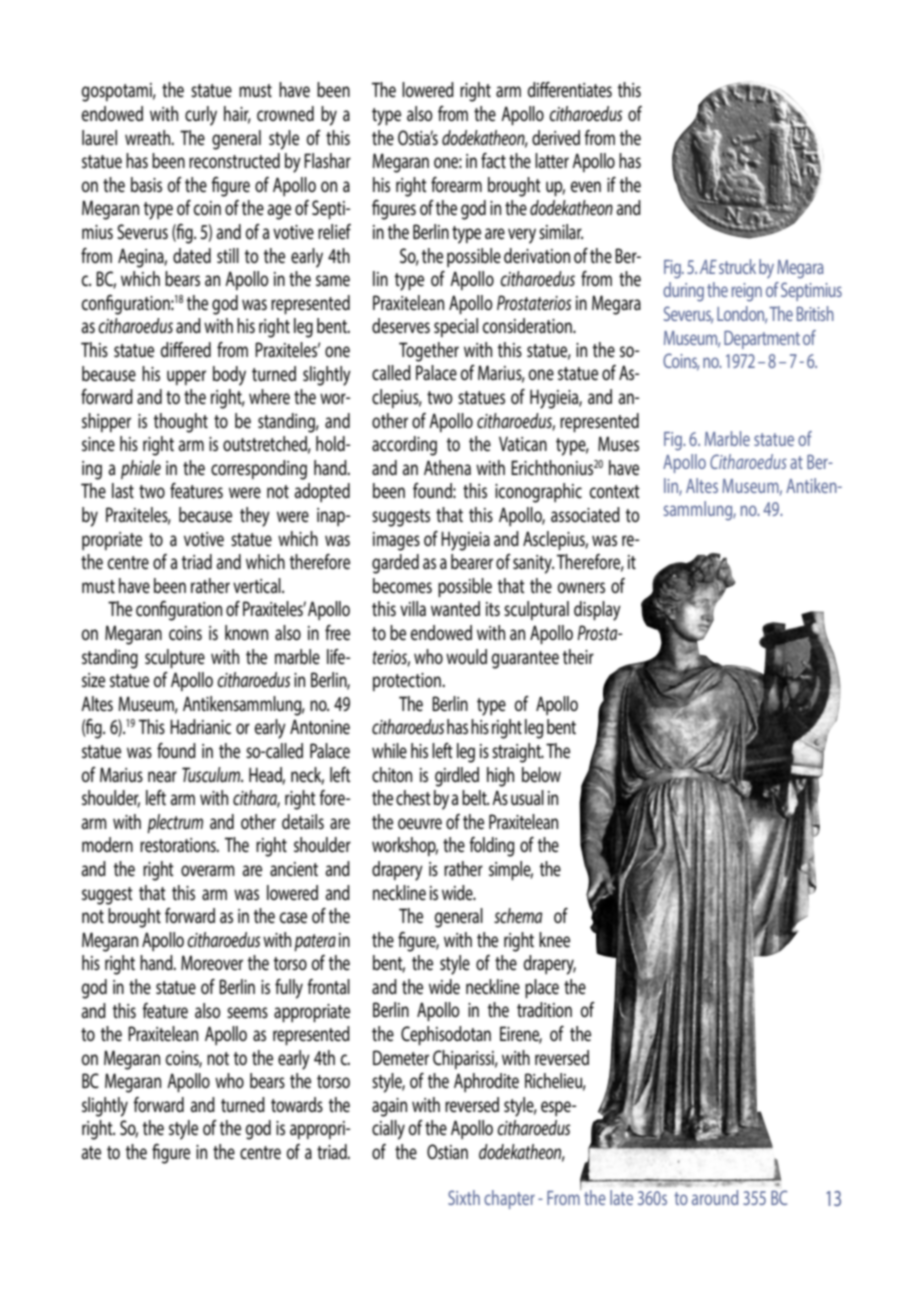 The height and width of the document is (1305, 924). I want to click on belt, so click(475, 798).
